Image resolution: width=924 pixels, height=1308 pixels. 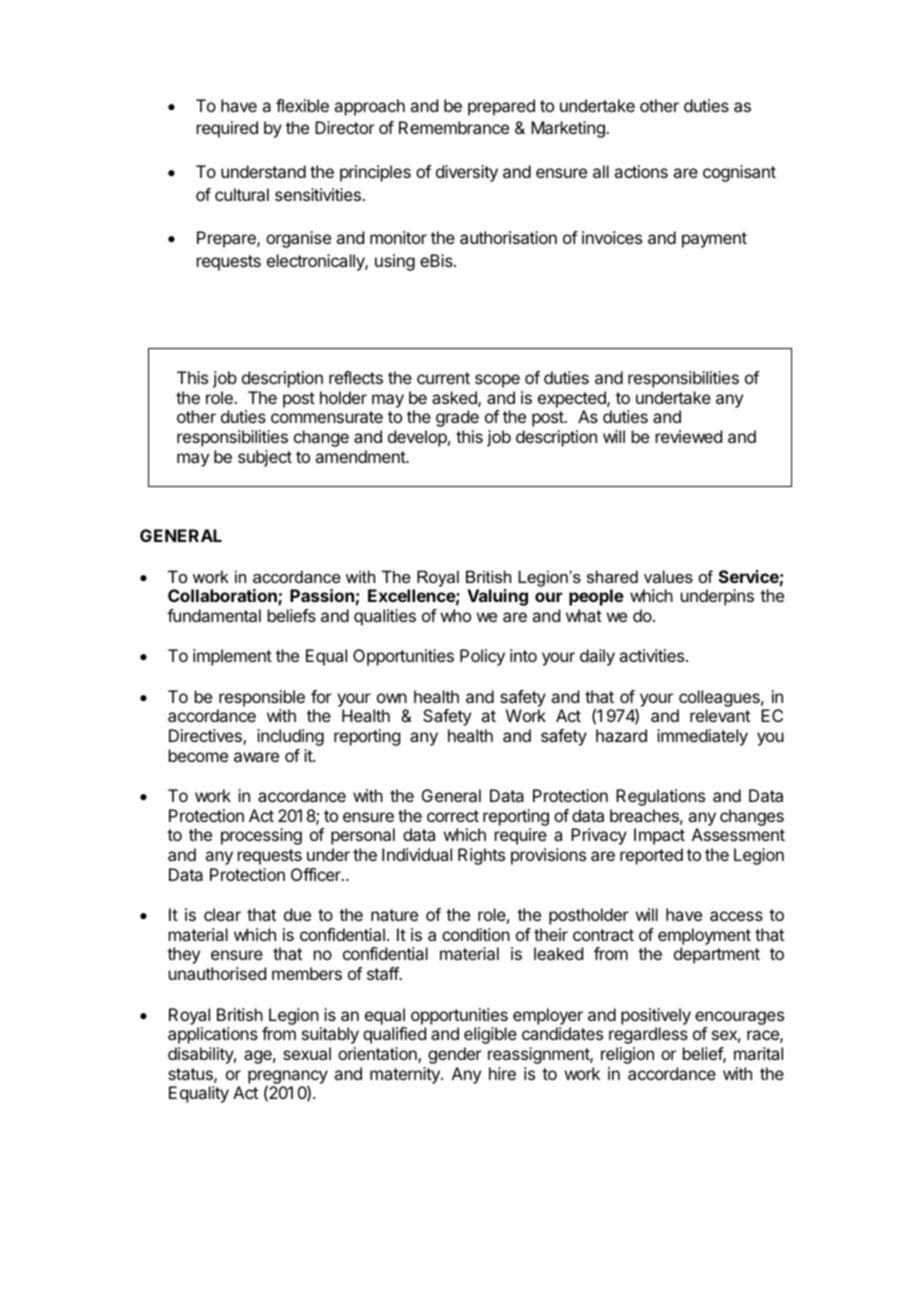 What do you see at coordinates (213, 1035) in the screenshot?
I see `applications` at bounding box center [213, 1035].
